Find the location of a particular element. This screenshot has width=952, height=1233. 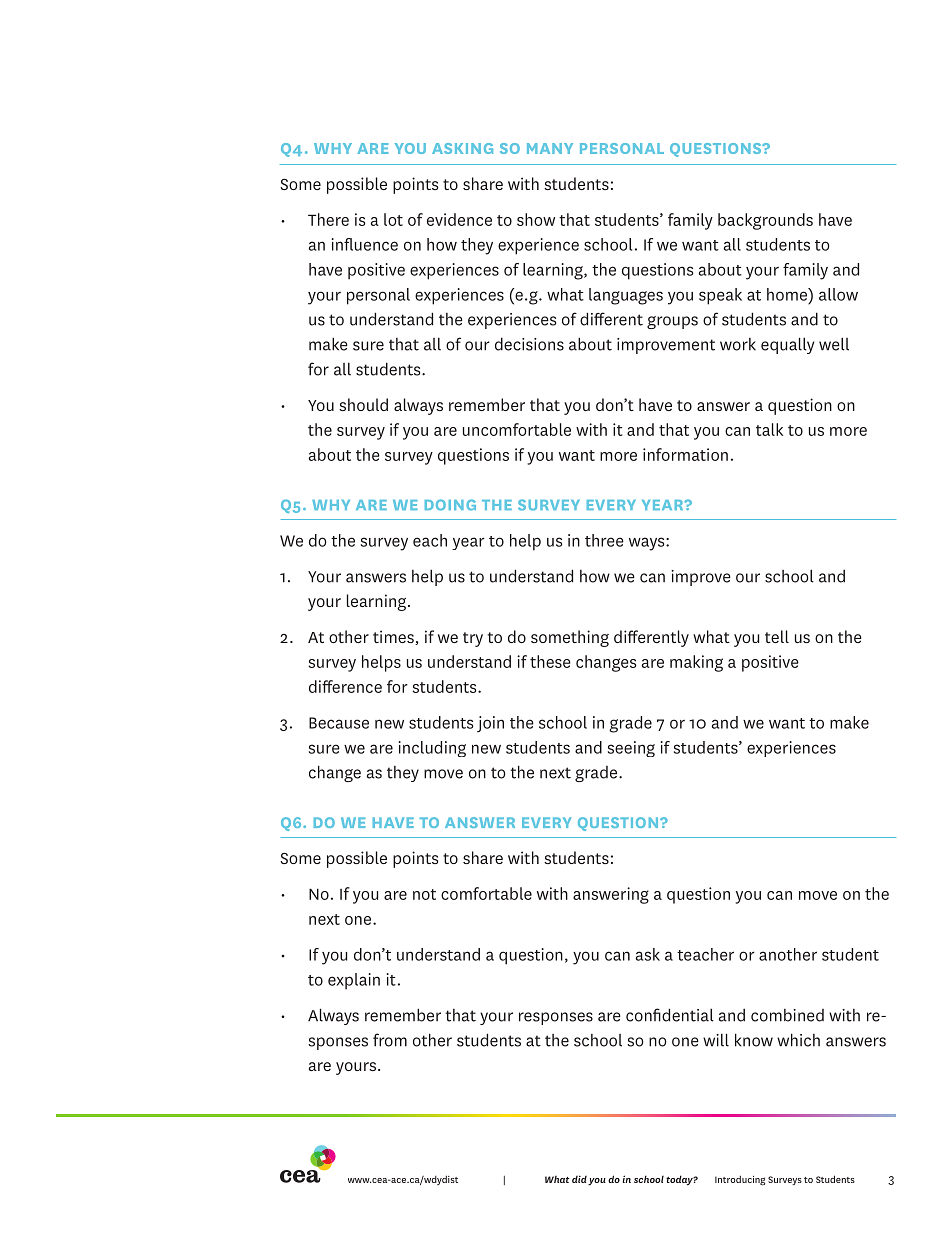

tell is located at coordinates (777, 636).
